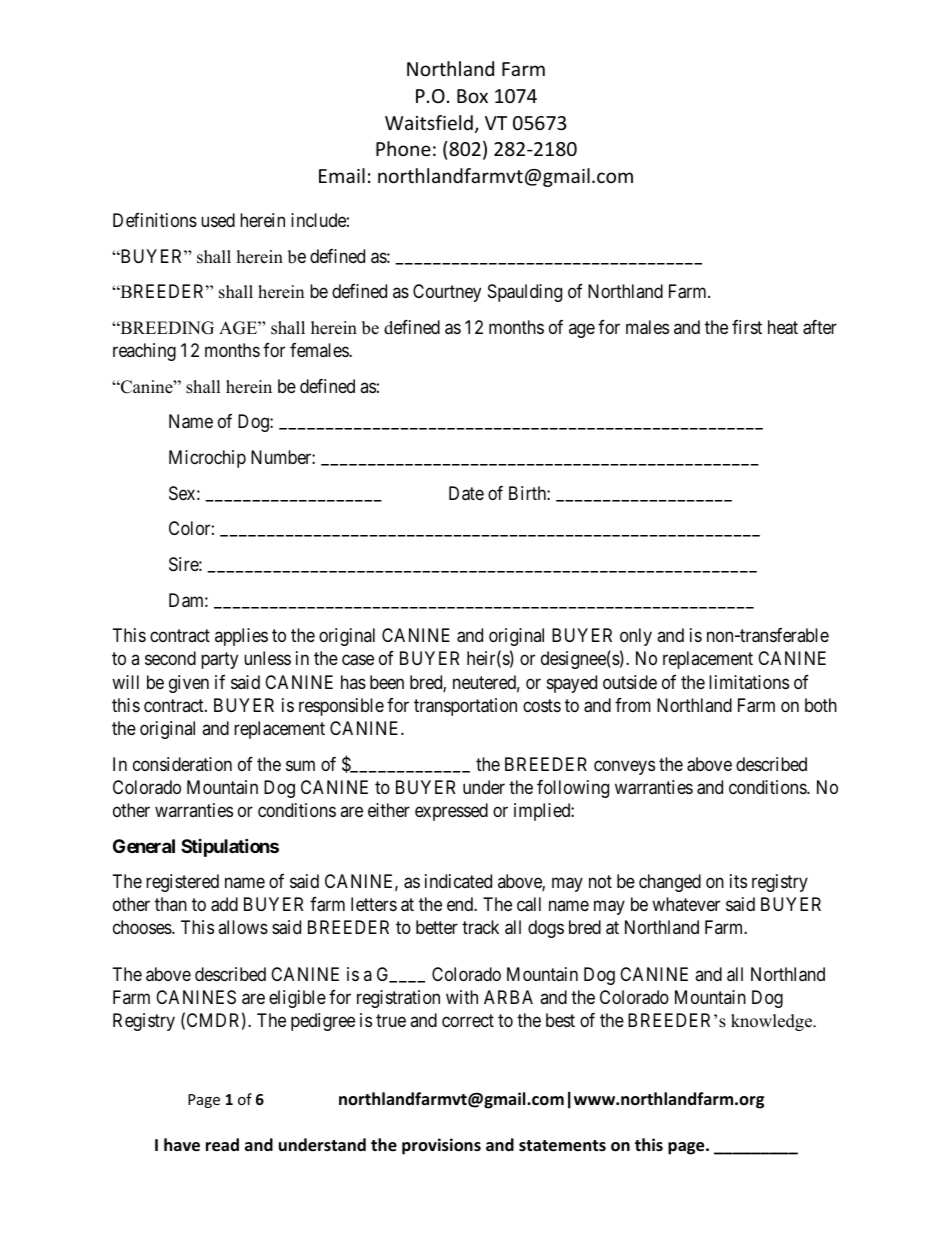 This screenshot has height=1233, width=952. What do you see at coordinates (207, 459) in the screenshot?
I see `Microchip` at bounding box center [207, 459].
